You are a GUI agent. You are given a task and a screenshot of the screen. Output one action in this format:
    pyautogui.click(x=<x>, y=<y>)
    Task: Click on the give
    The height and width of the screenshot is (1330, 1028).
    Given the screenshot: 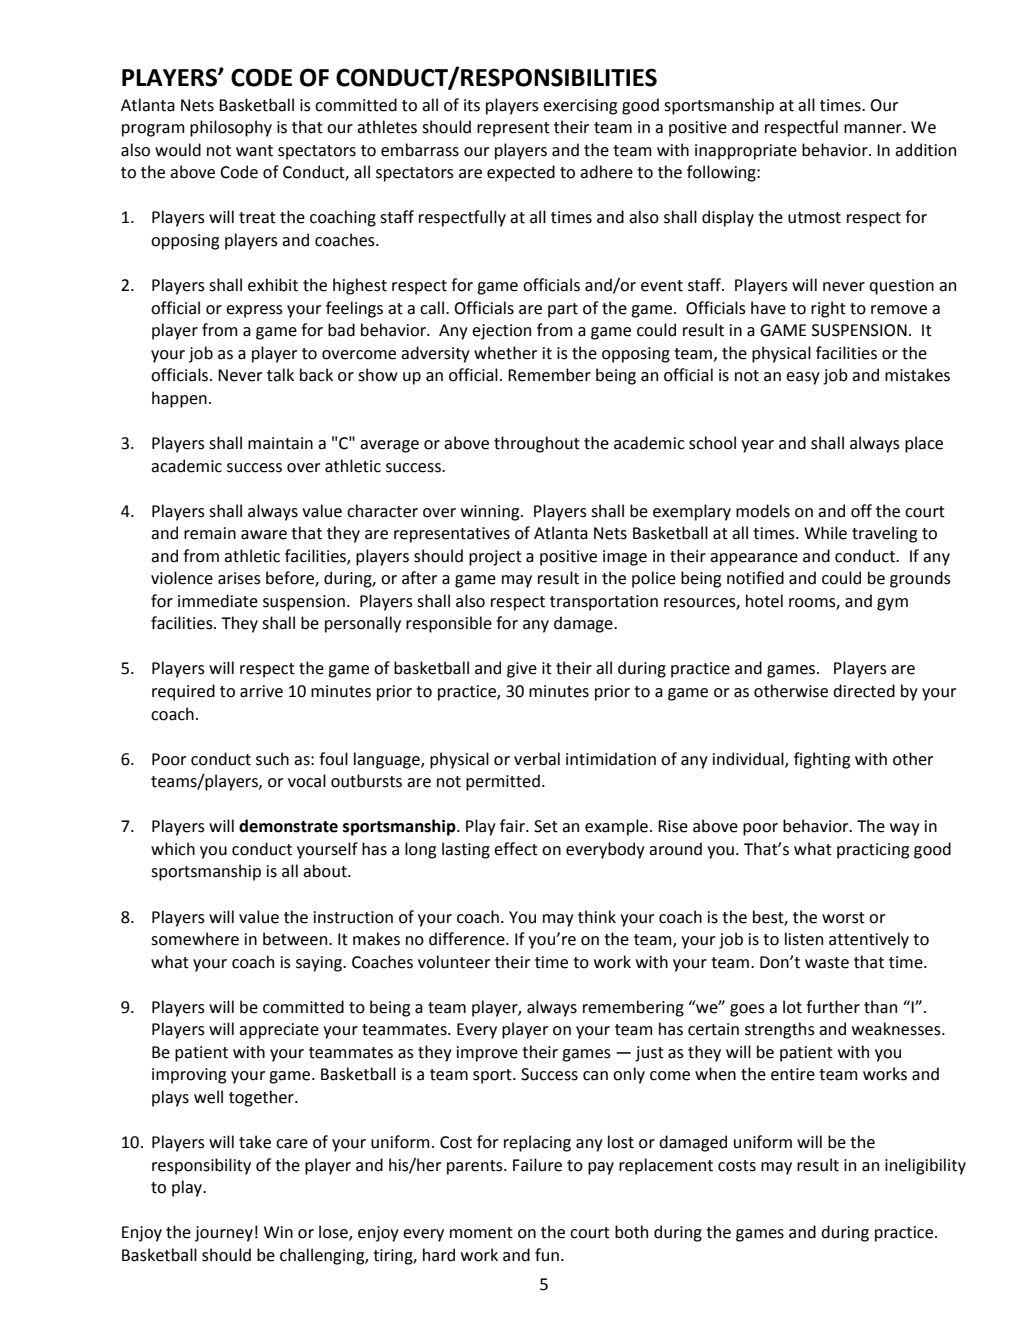 What is the action you would take?
    pyautogui.click(x=522, y=670)
